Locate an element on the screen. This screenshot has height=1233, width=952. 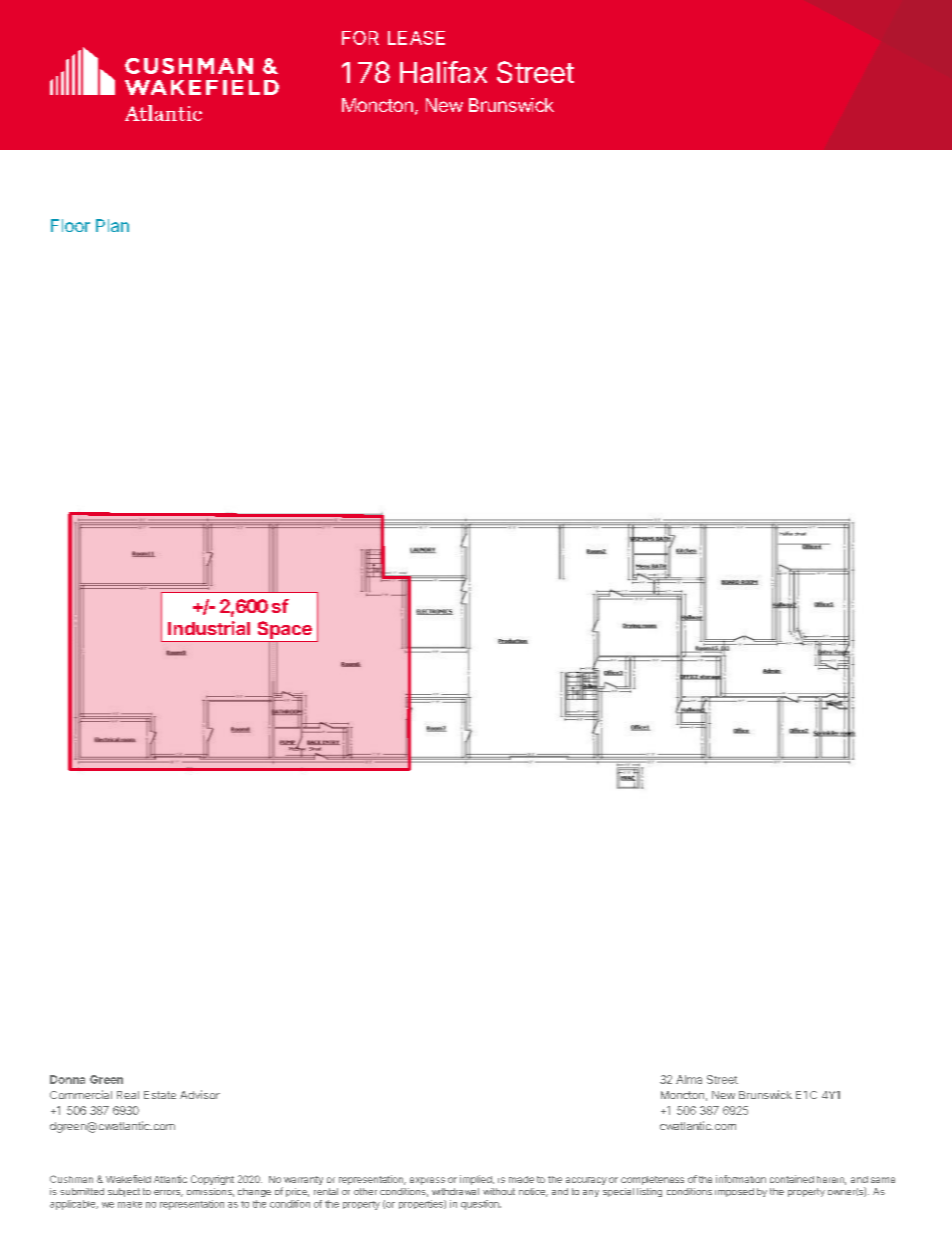
Plan is located at coordinates (112, 225).
